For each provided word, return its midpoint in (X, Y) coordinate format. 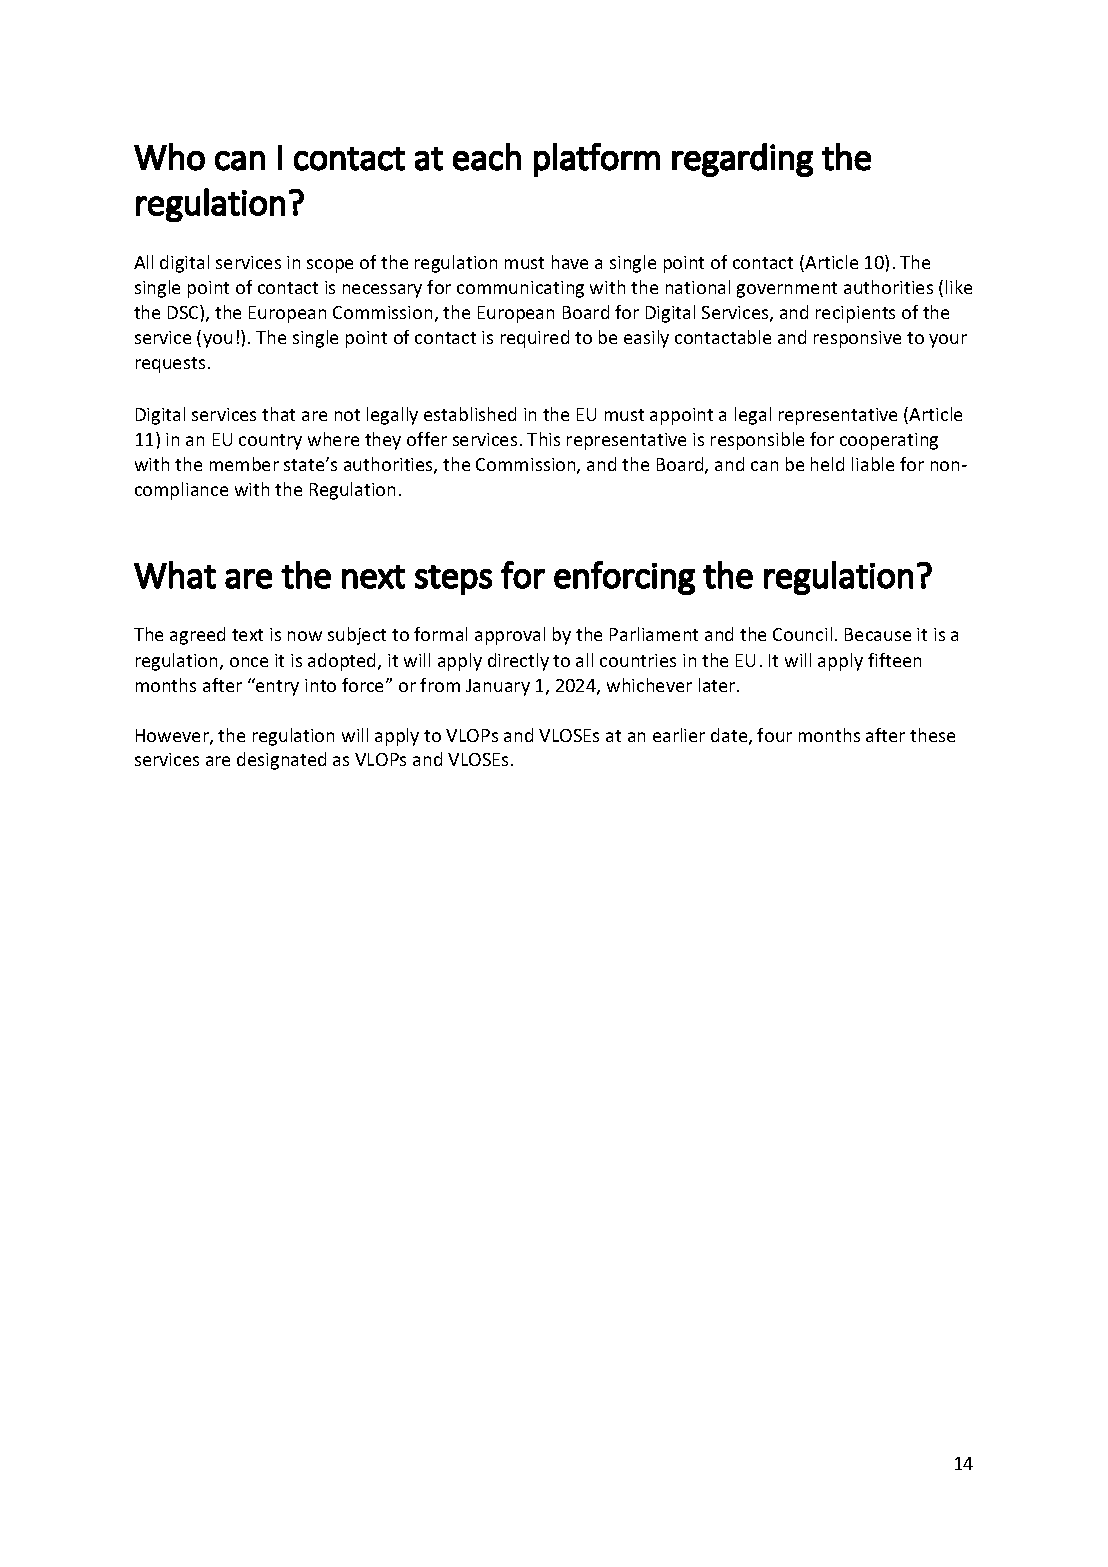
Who (169, 157)
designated (281, 761)
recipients (855, 314)
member (244, 464)
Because (878, 634)
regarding (742, 160)
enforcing (624, 578)
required (535, 339)
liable (873, 464)
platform (597, 160)
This (543, 439)
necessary (382, 291)
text (247, 635)
